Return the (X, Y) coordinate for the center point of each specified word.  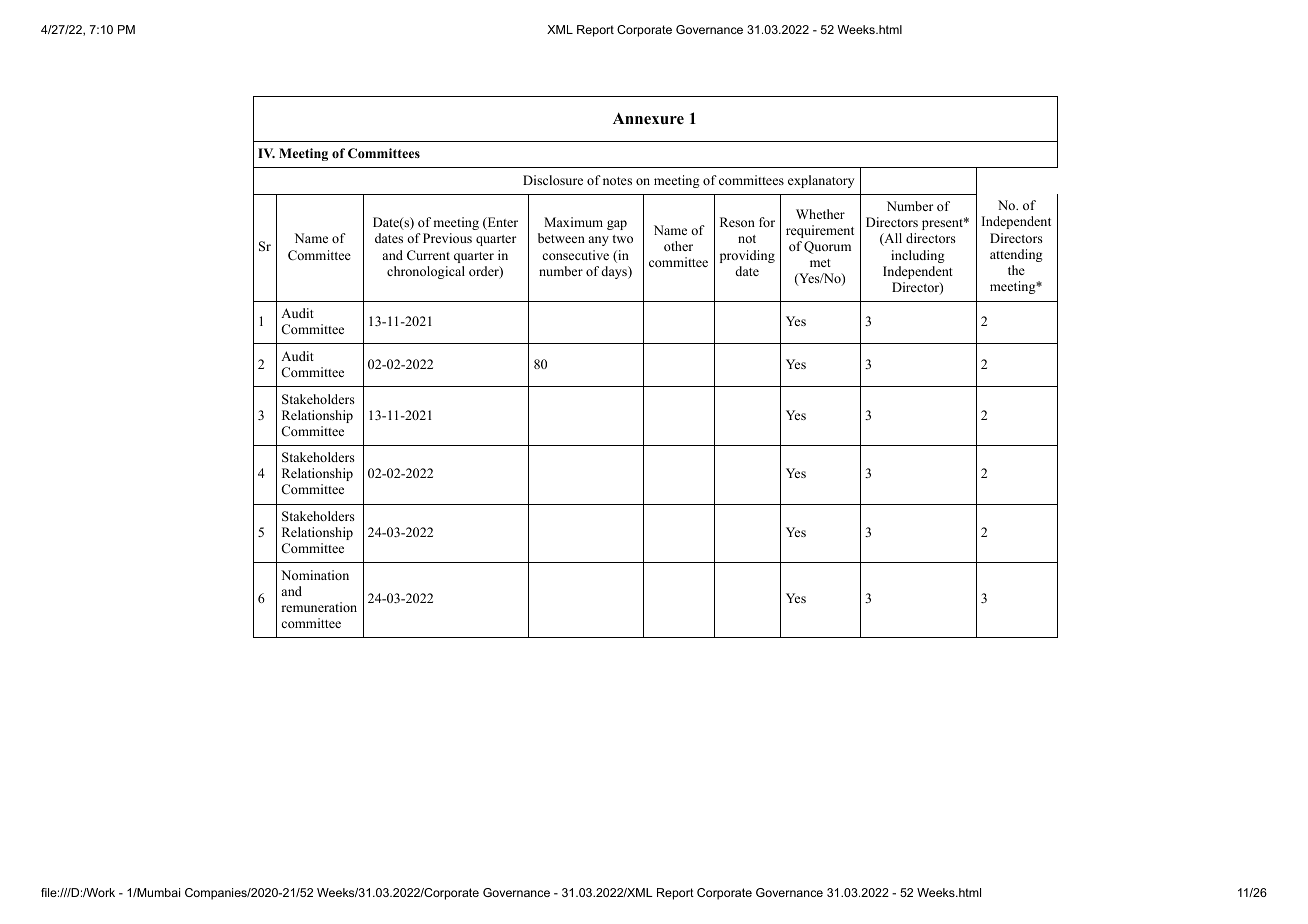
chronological (426, 272)
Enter (501, 223)
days (615, 272)
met (820, 263)
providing (747, 256)
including (918, 256)
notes (617, 181)
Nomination (315, 575)
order (485, 272)
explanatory (821, 181)
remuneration (319, 607)
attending (1016, 255)
